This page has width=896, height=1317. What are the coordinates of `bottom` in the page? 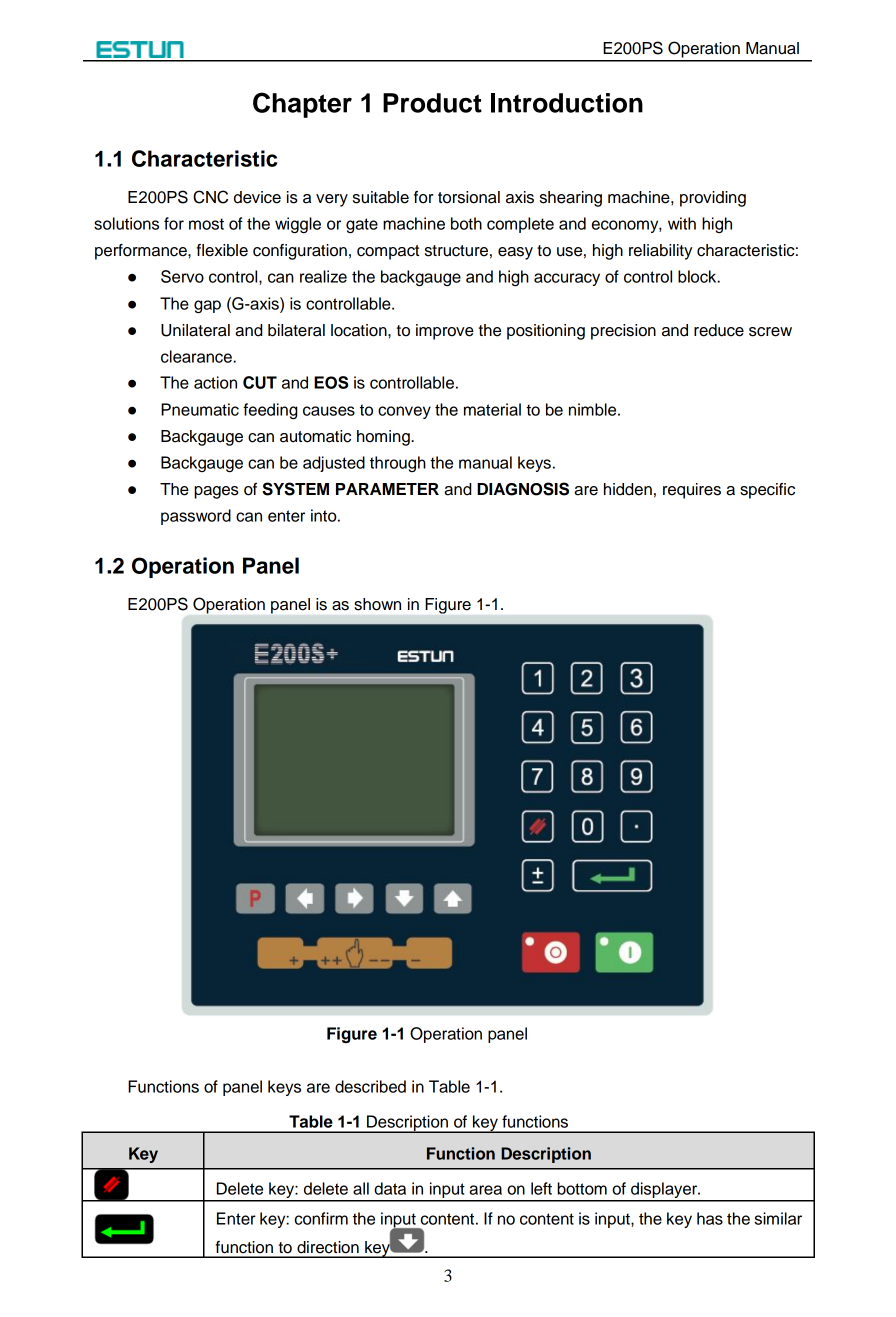 It's located at (582, 1188).
